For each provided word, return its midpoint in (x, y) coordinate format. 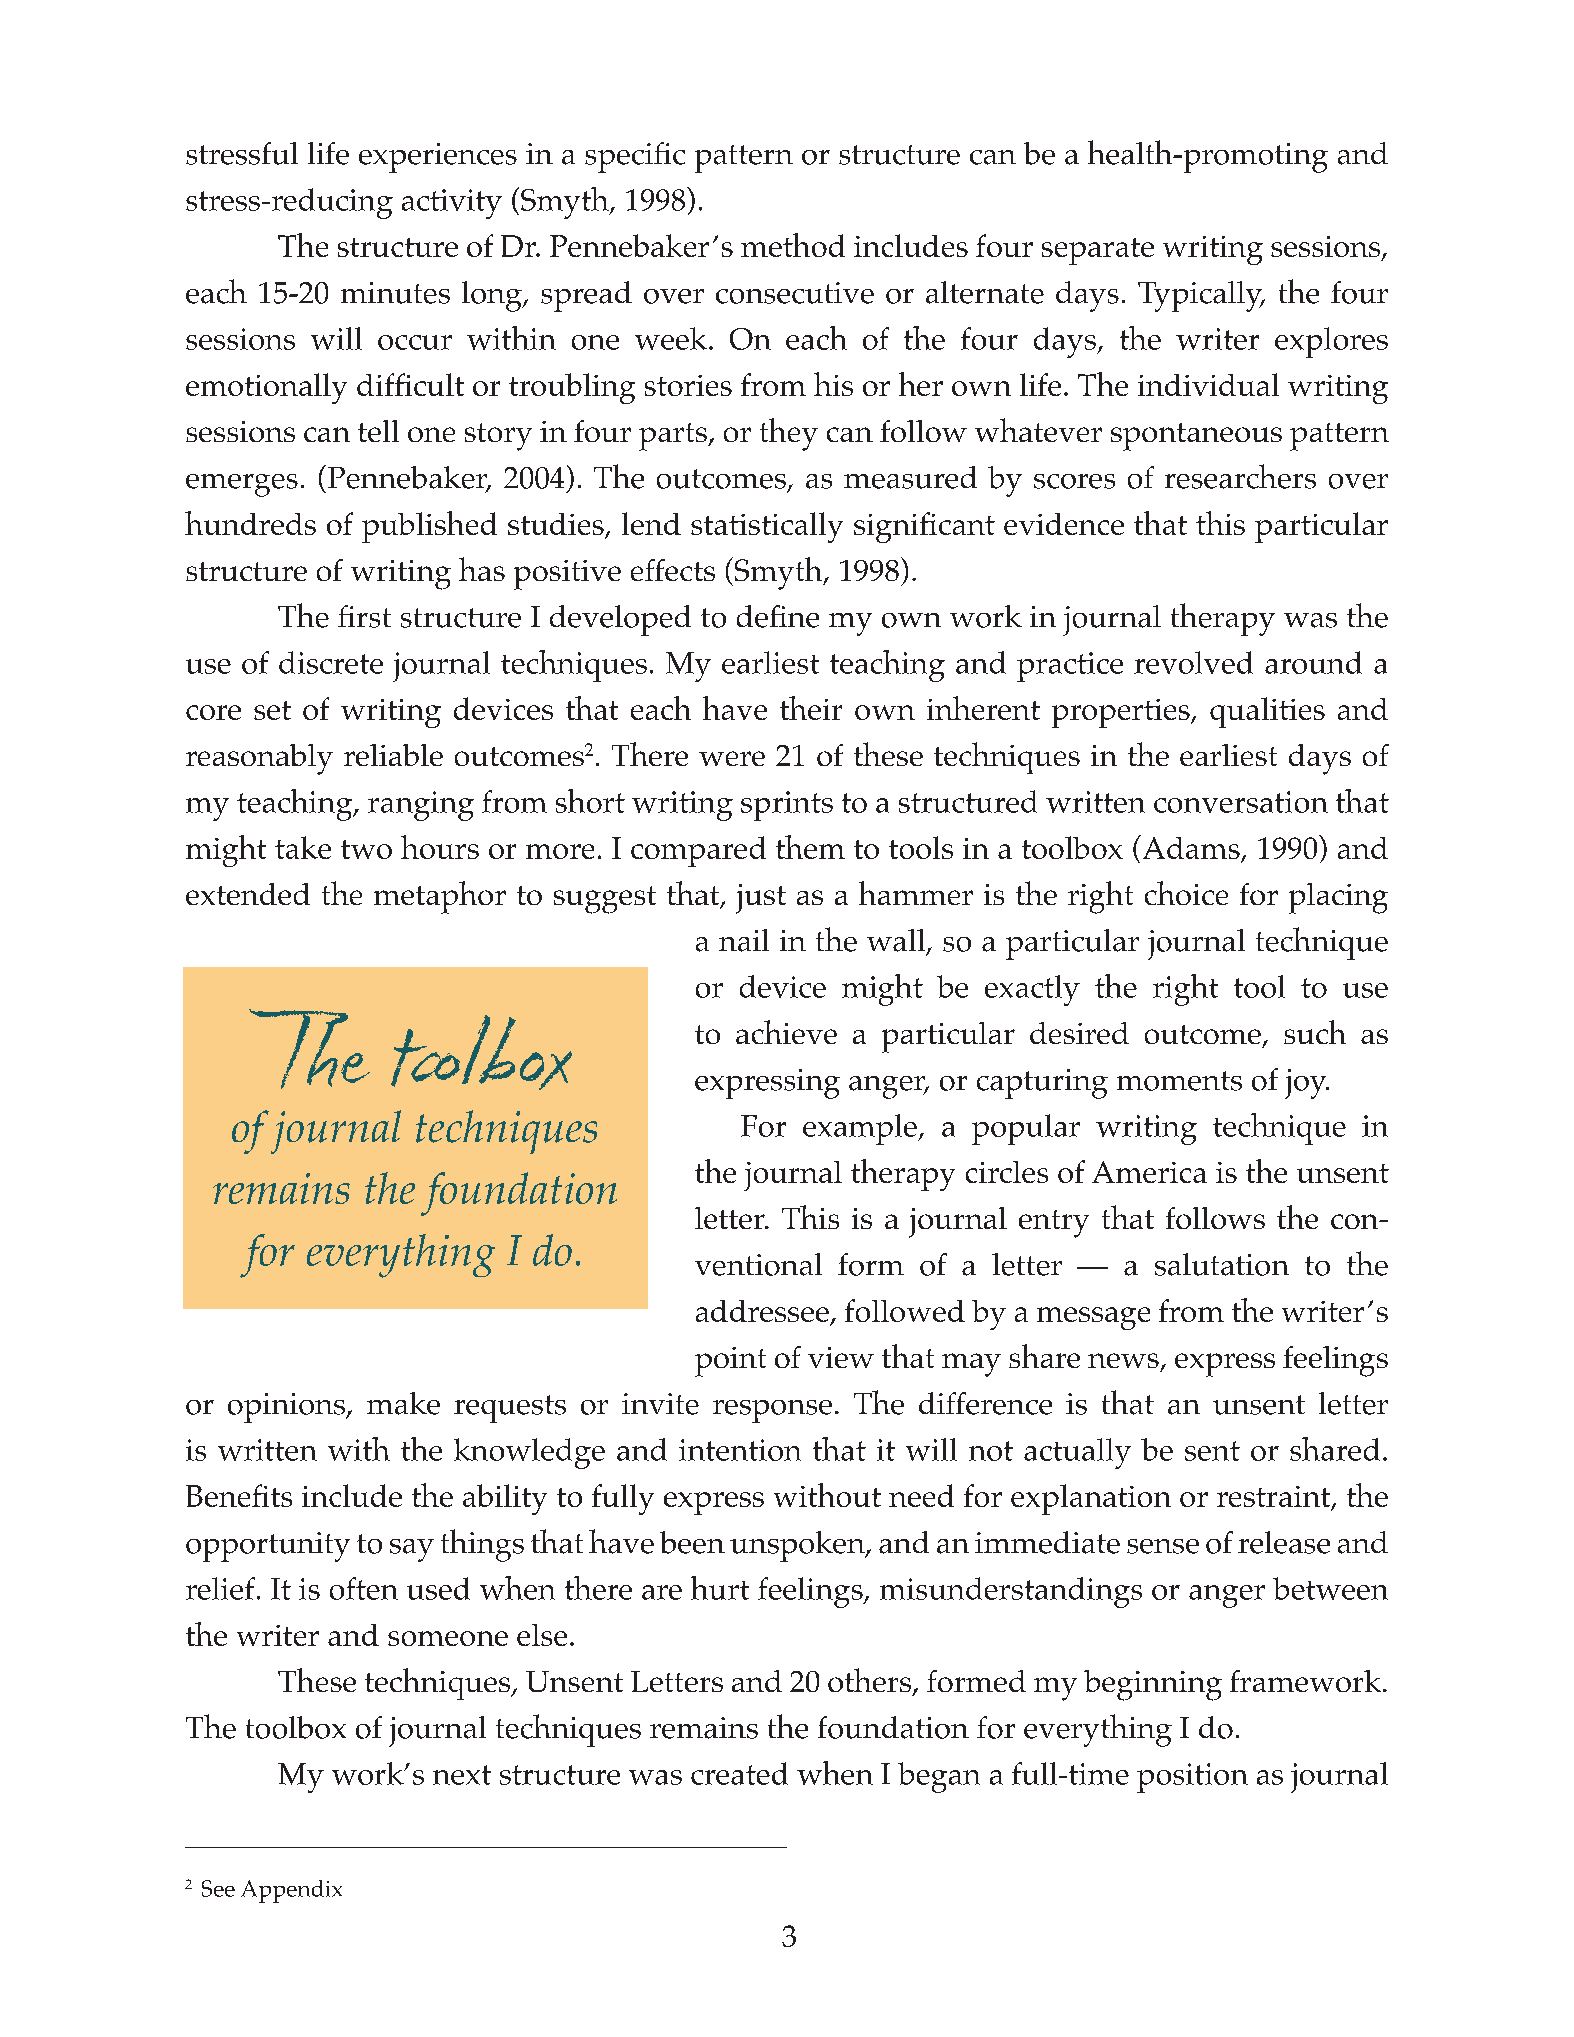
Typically (1201, 296)
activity (452, 204)
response (772, 1411)
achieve (786, 1032)
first (364, 616)
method (793, 245)
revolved (1193, 662)
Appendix (291, 1891)
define (778, 616)
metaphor (440, 897)
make (403, 1403)
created (739, 1773)
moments (1179, 1081)
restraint (1275, 1498)
